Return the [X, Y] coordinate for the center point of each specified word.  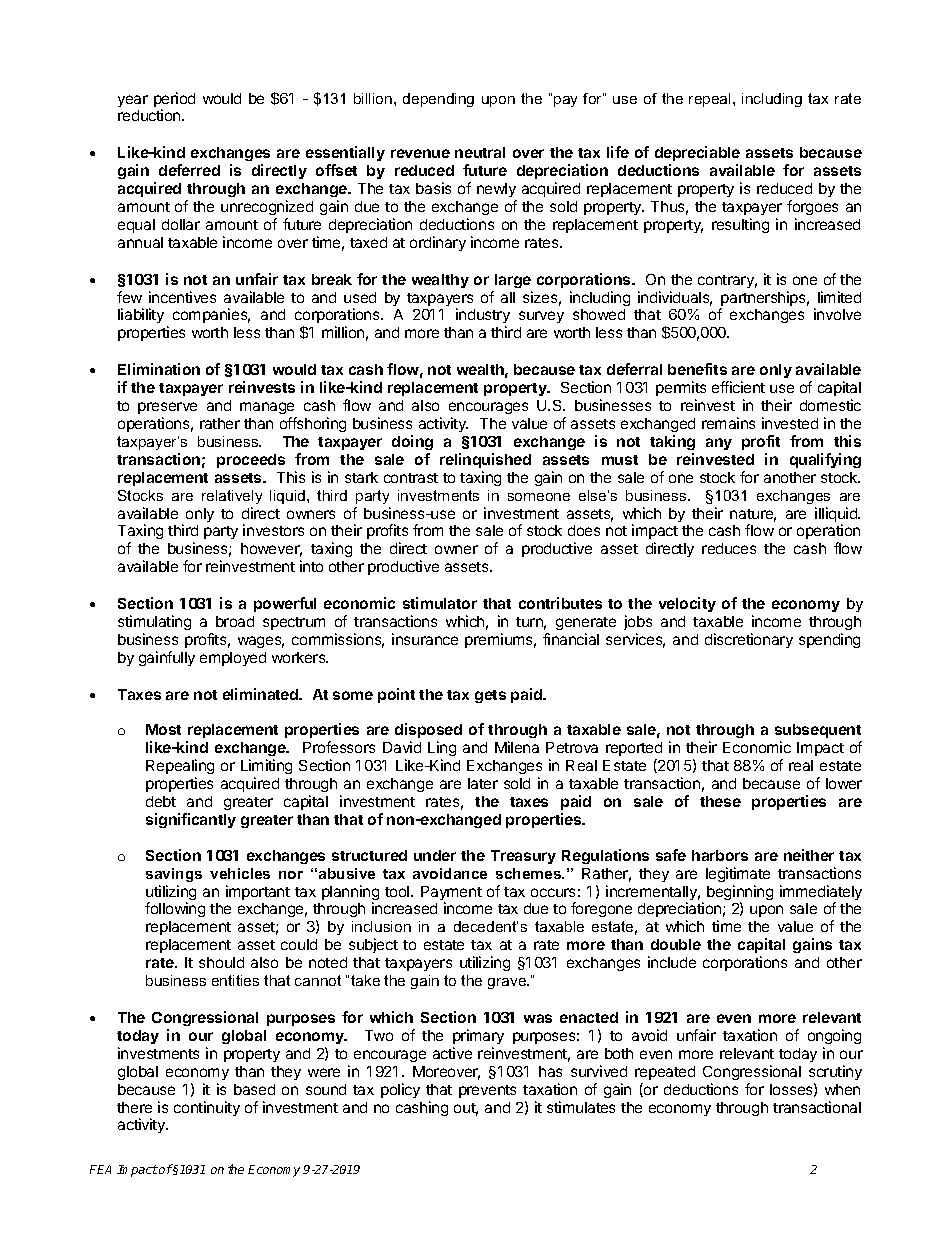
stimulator [440, 603]
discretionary [749, 640]
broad [235, 621]
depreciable [697, 153]
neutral [480, 152]
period [174, 101]
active [452, 1053]
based [254, 1089]
